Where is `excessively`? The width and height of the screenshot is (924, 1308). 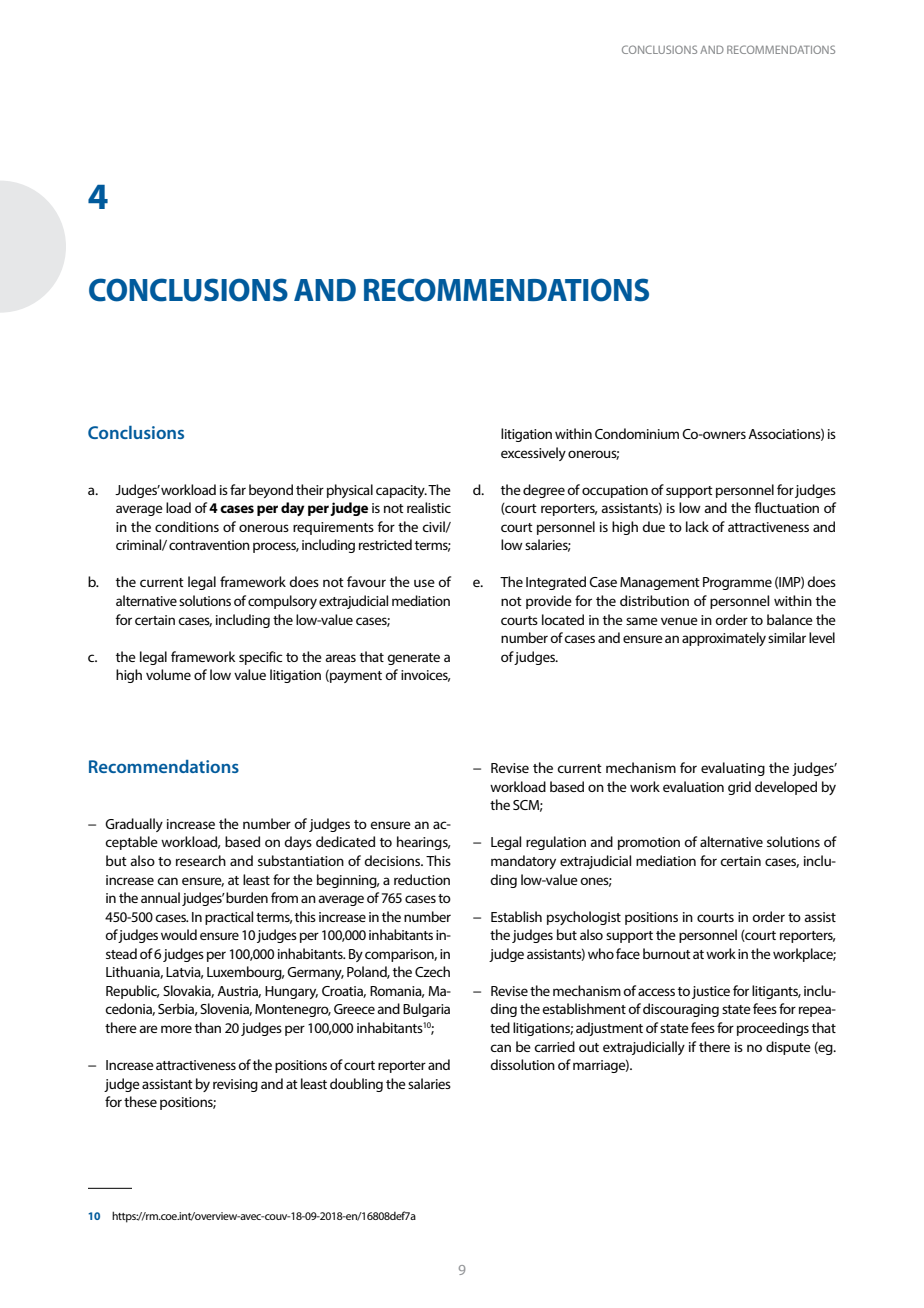 excessively is located at coordinates (533, 454).
